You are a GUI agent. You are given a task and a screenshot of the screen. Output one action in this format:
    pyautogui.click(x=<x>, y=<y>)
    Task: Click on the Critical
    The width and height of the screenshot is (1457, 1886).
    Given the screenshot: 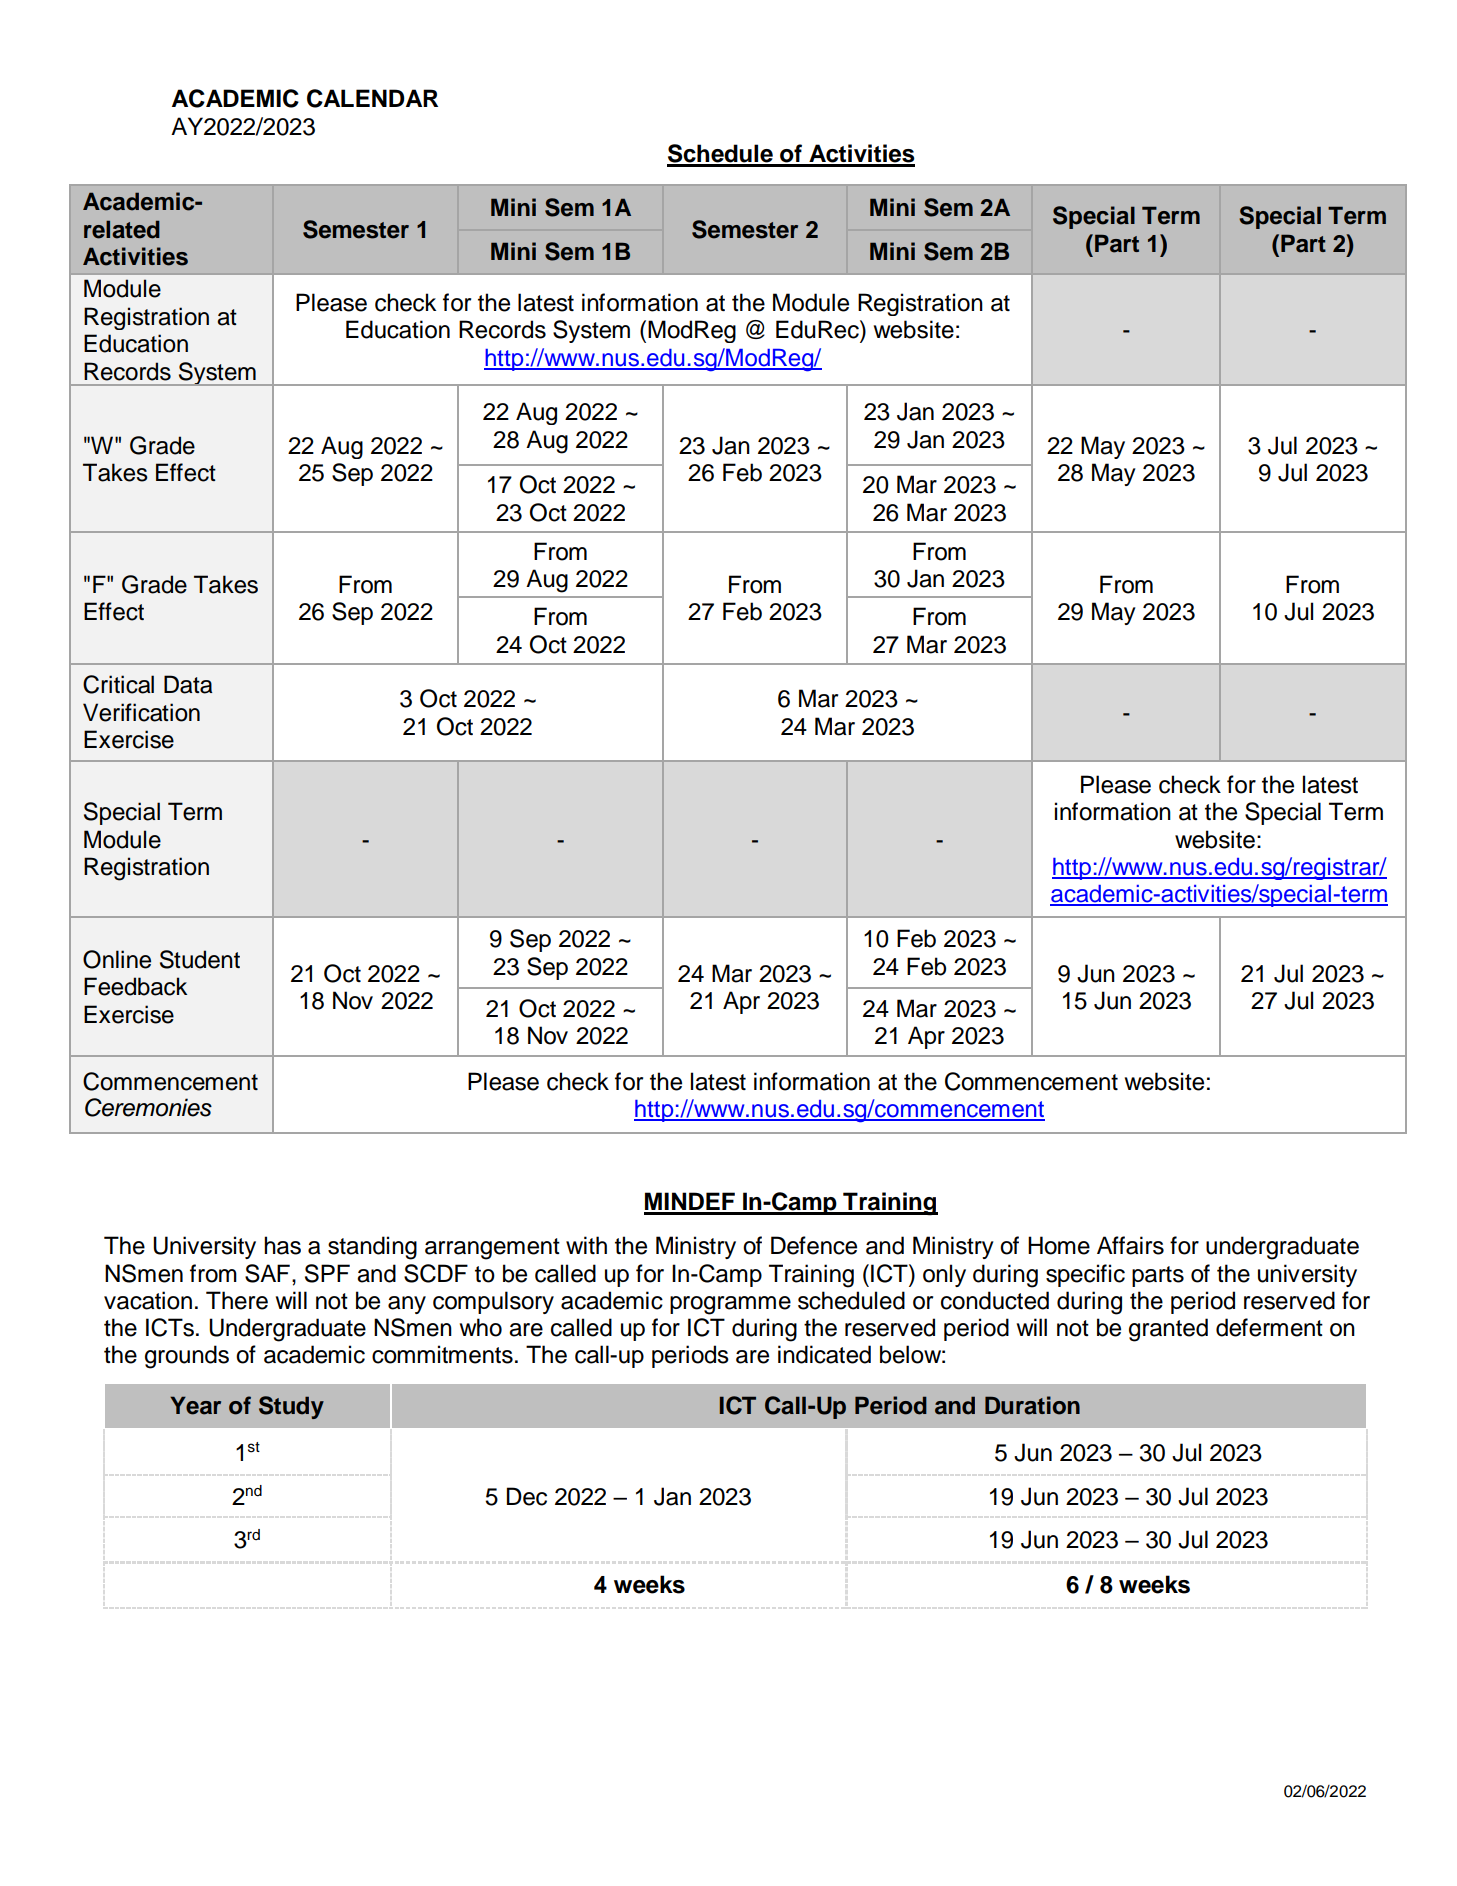 What is the action you would take?
    pyautogui.click(x=118, y=684)
